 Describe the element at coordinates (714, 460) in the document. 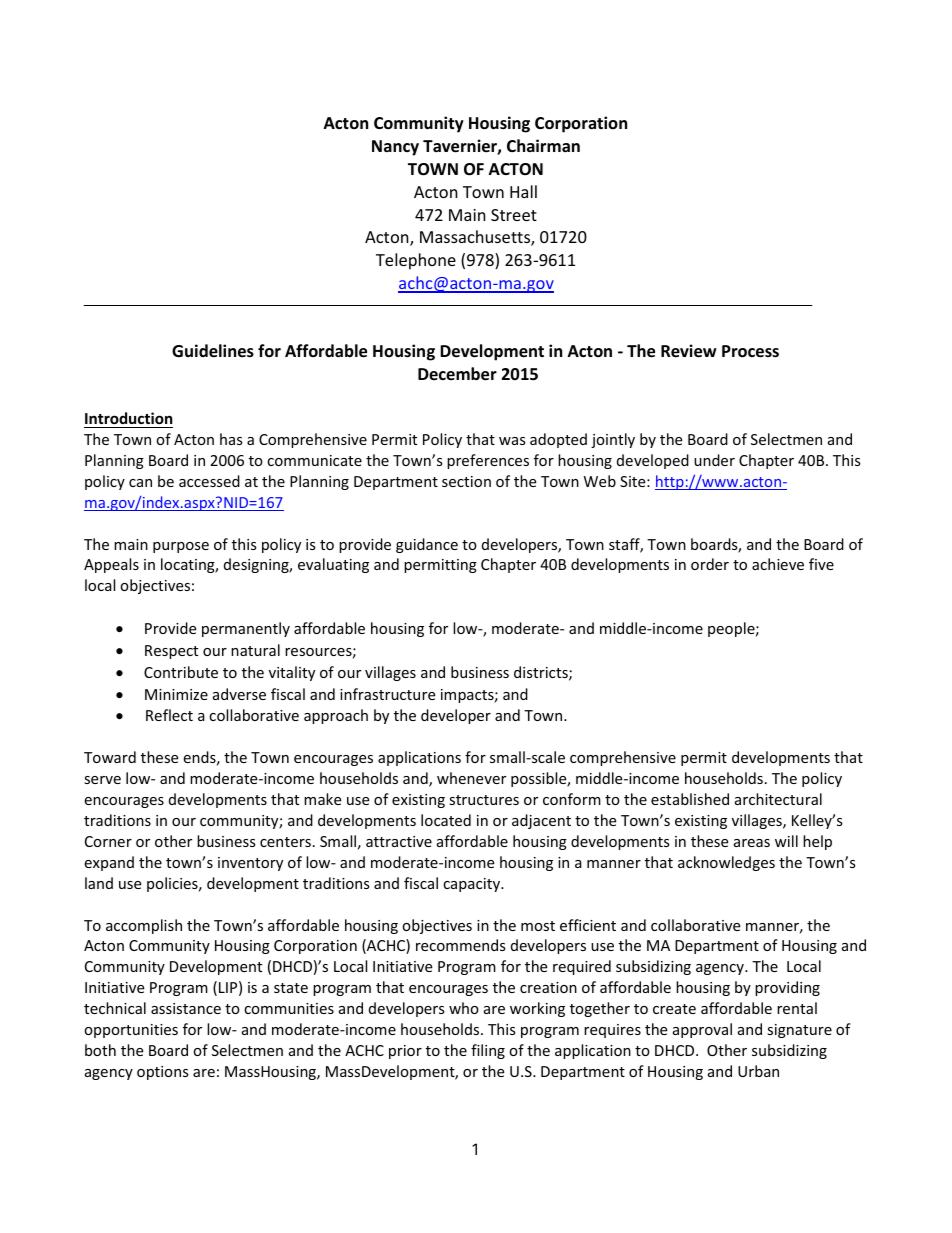

I see `under` at that location.
